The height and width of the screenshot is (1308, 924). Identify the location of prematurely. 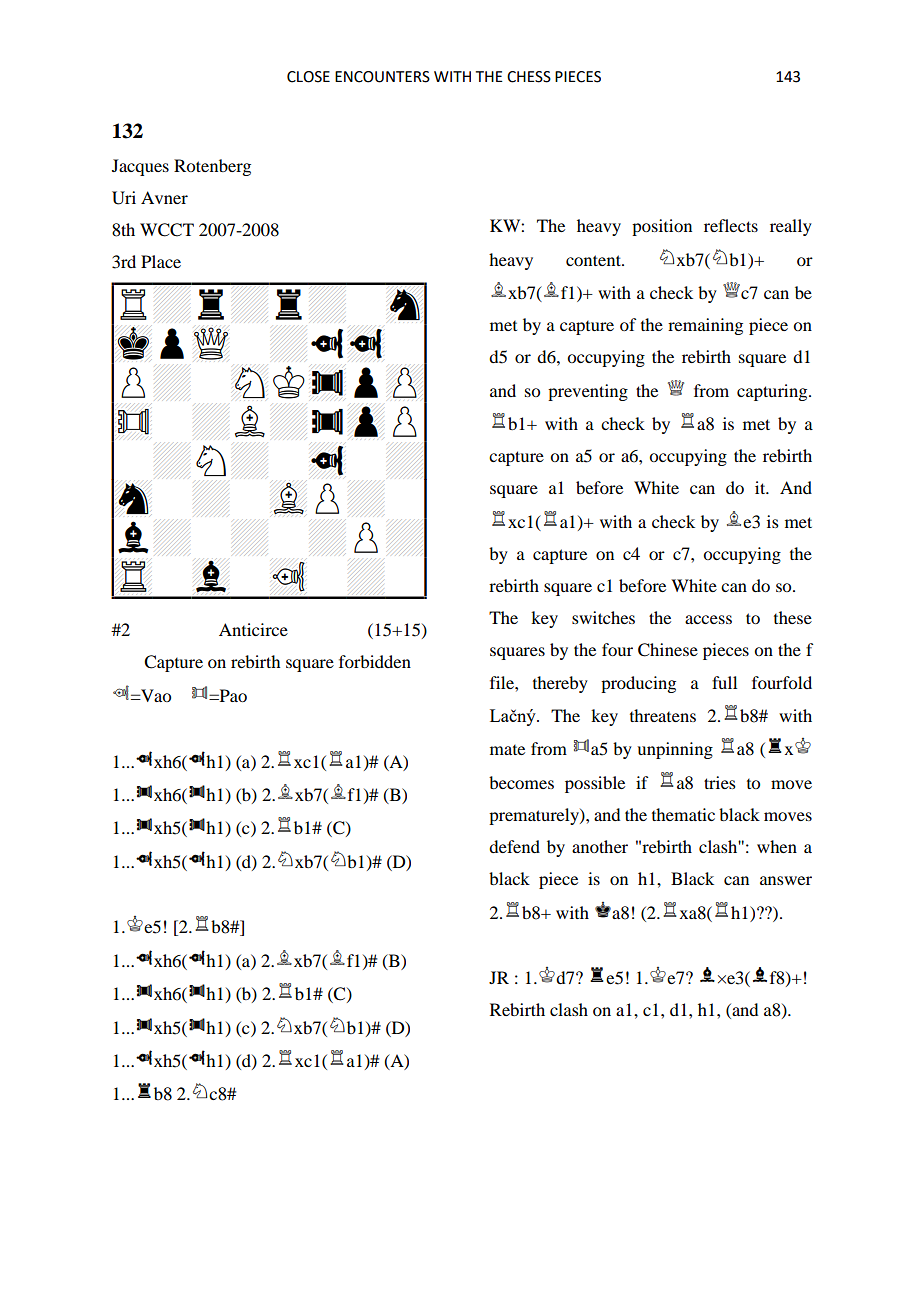
(535, 816).
